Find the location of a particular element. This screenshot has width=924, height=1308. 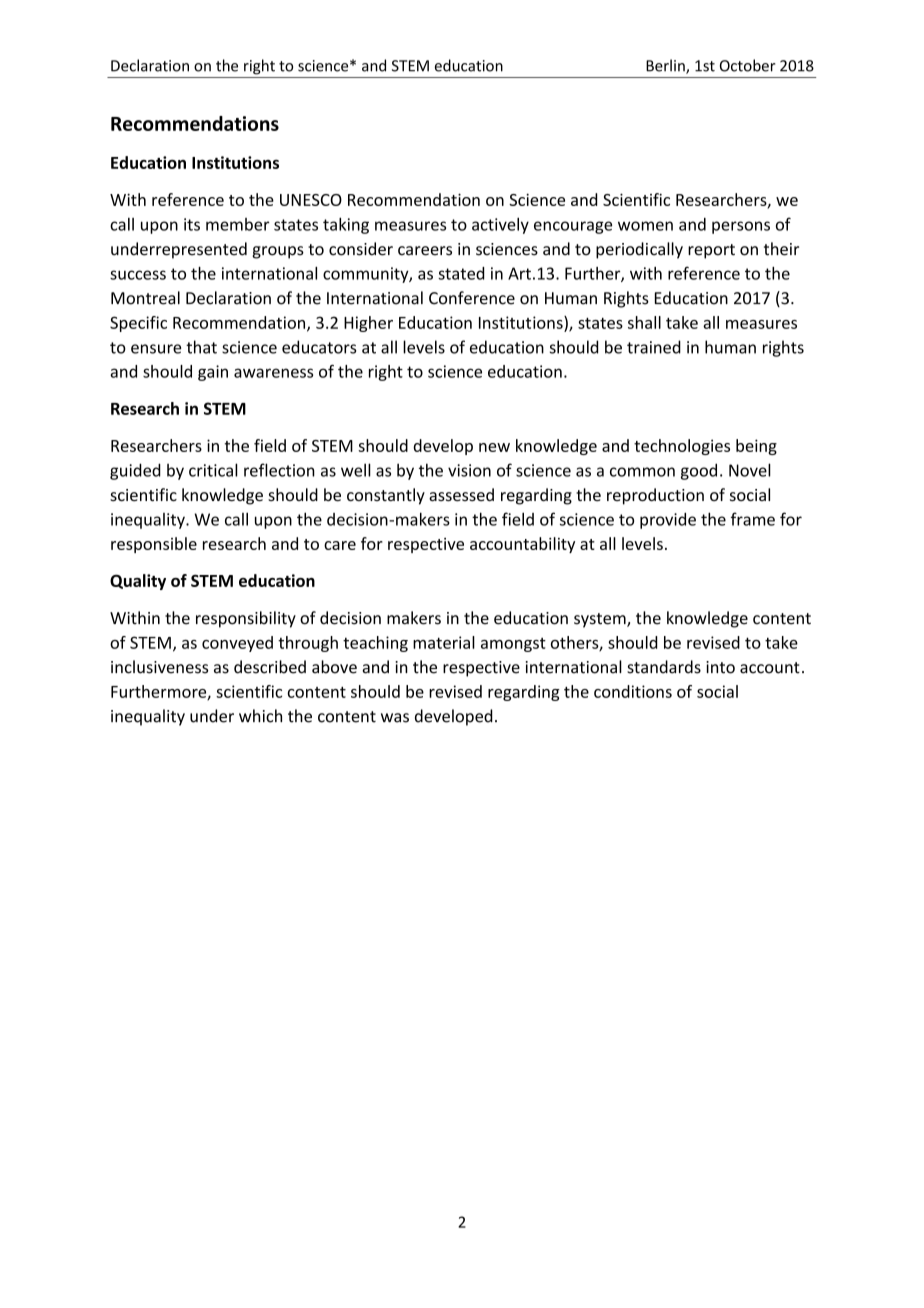

UNESCO is located at coordinates (311, 200).
